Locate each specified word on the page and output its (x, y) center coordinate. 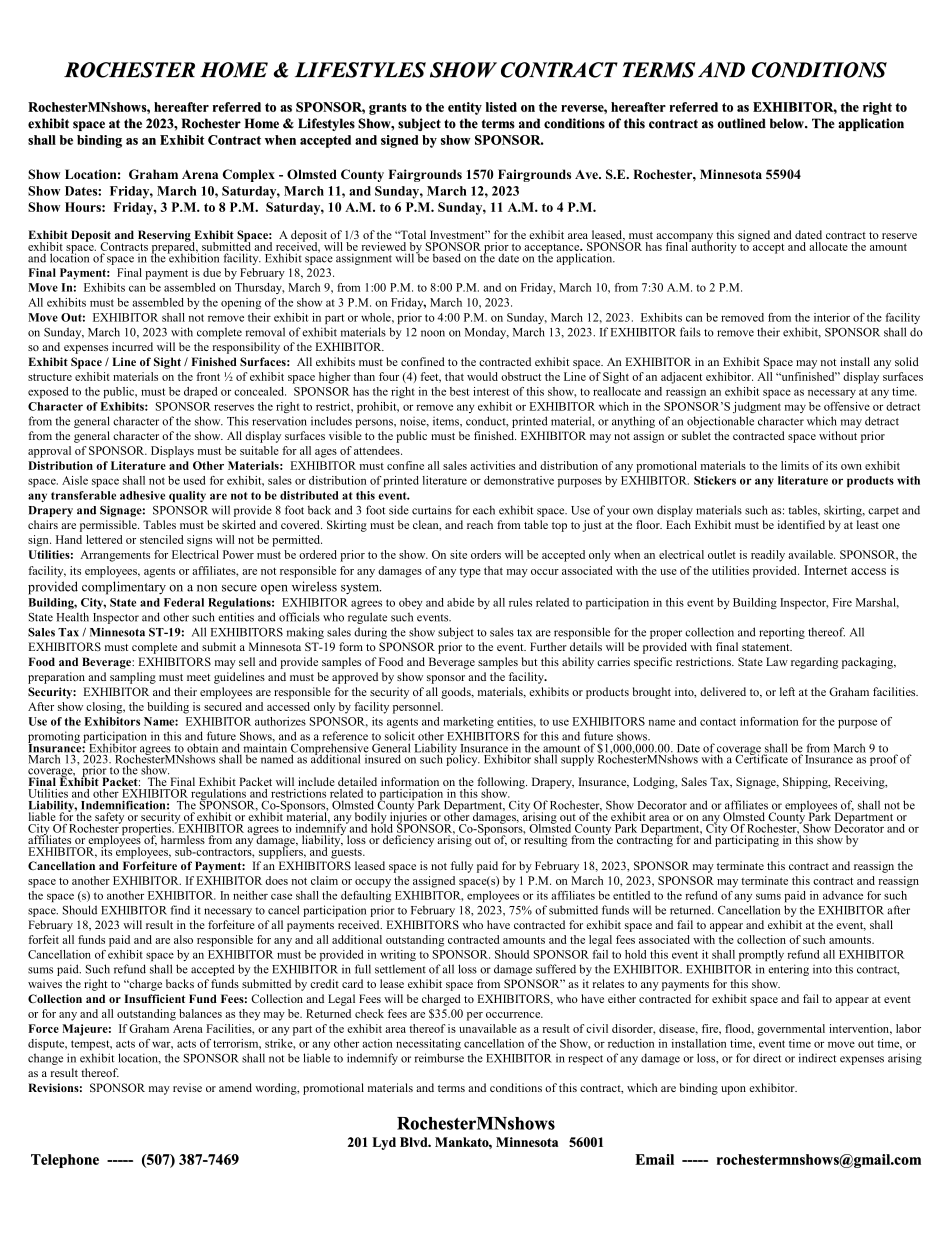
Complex (249, 175)
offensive (847, 406)
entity (465, 108)
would (482, 376)
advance (843, 895)
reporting (782, 633)
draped (200, 392)
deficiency (408, 841)
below (788, 123)
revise (187, 1087)
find (180, 910)
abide (460, 602)
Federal (184, 602)
